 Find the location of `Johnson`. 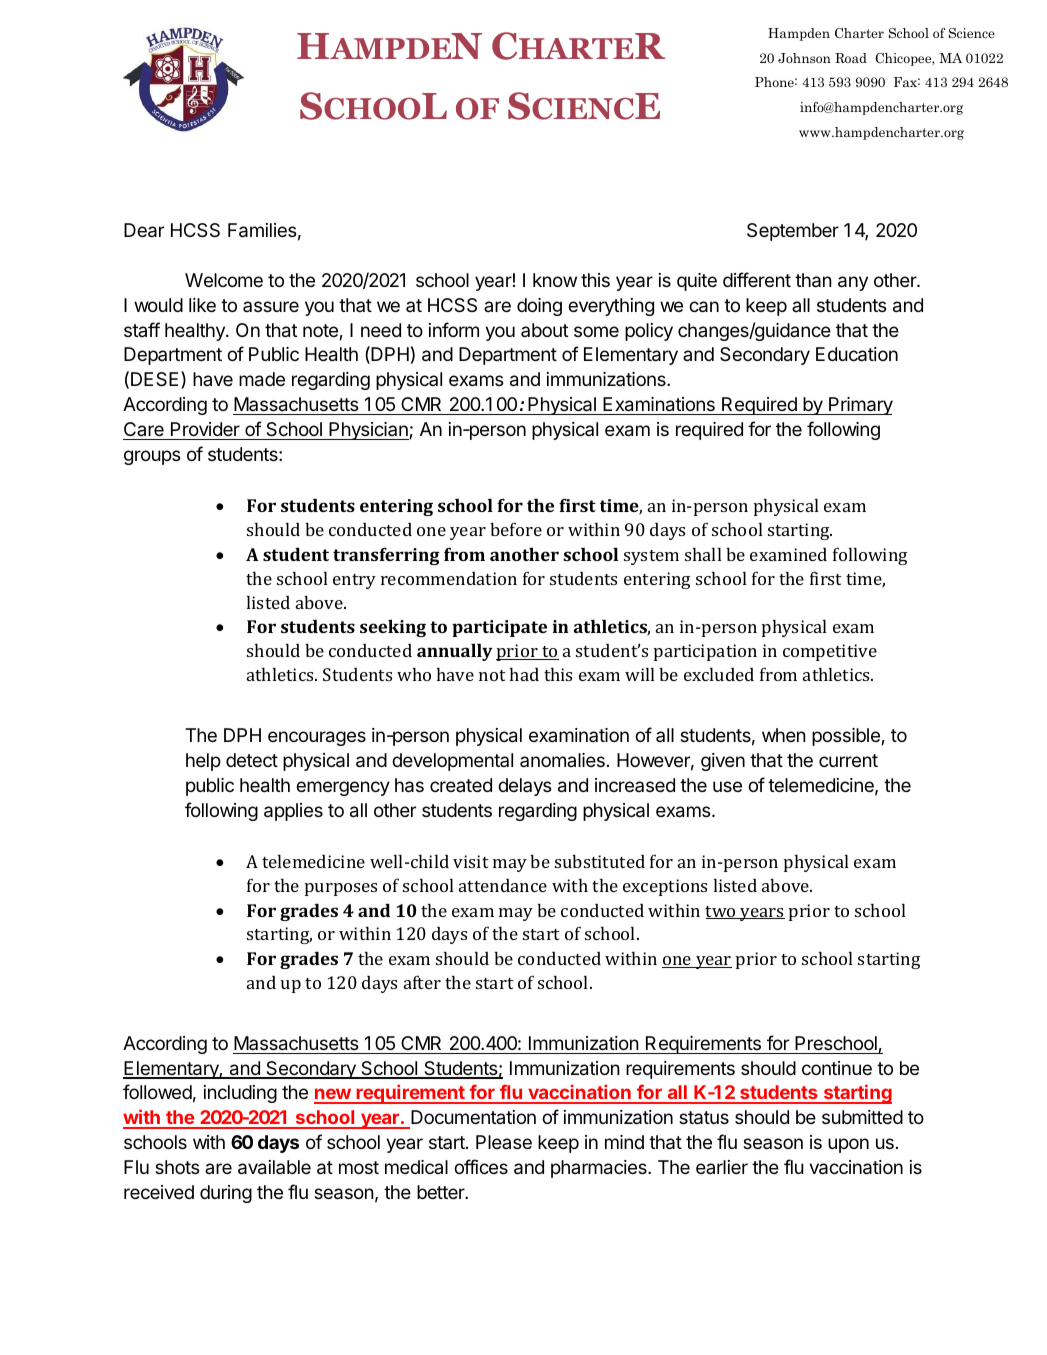

Johnson is located at coordinates (804, 58).
